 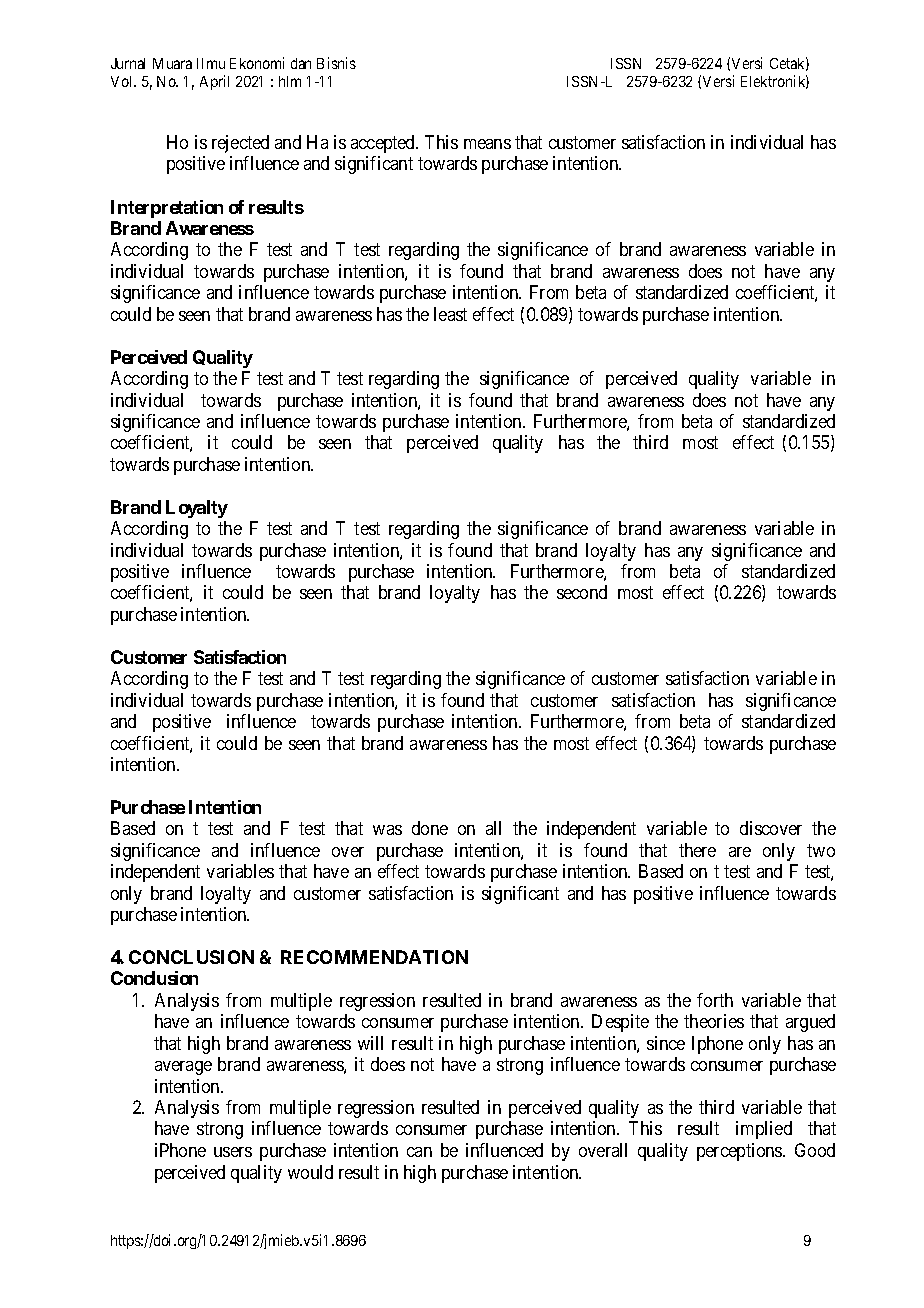 I want to click on there, so click(x=697, y=850).
